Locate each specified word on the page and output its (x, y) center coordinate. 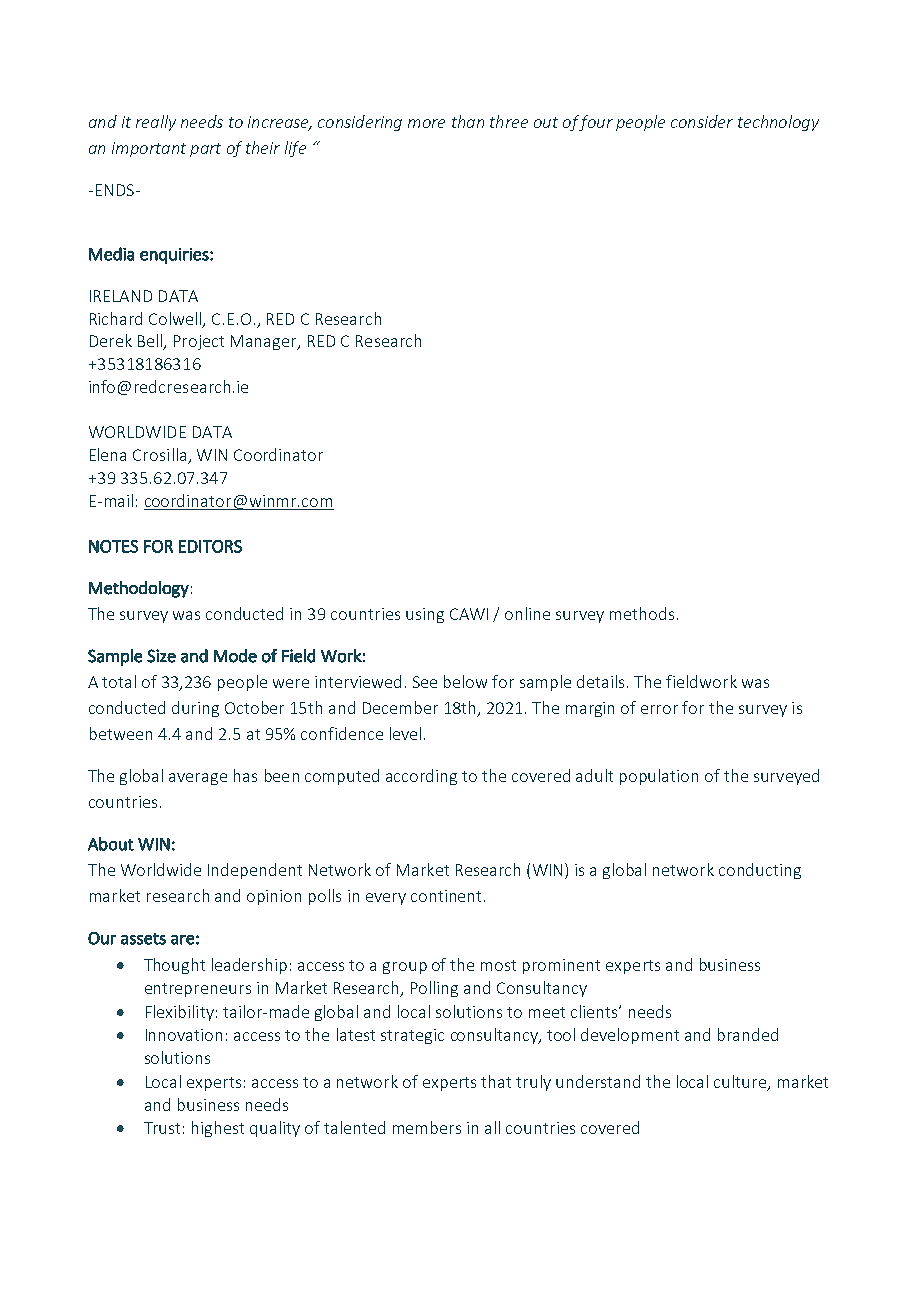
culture (741, 1083)
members (427, 1127)
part (205, 150)
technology (778, 123)
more (426, 123)
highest (218, 1129)
